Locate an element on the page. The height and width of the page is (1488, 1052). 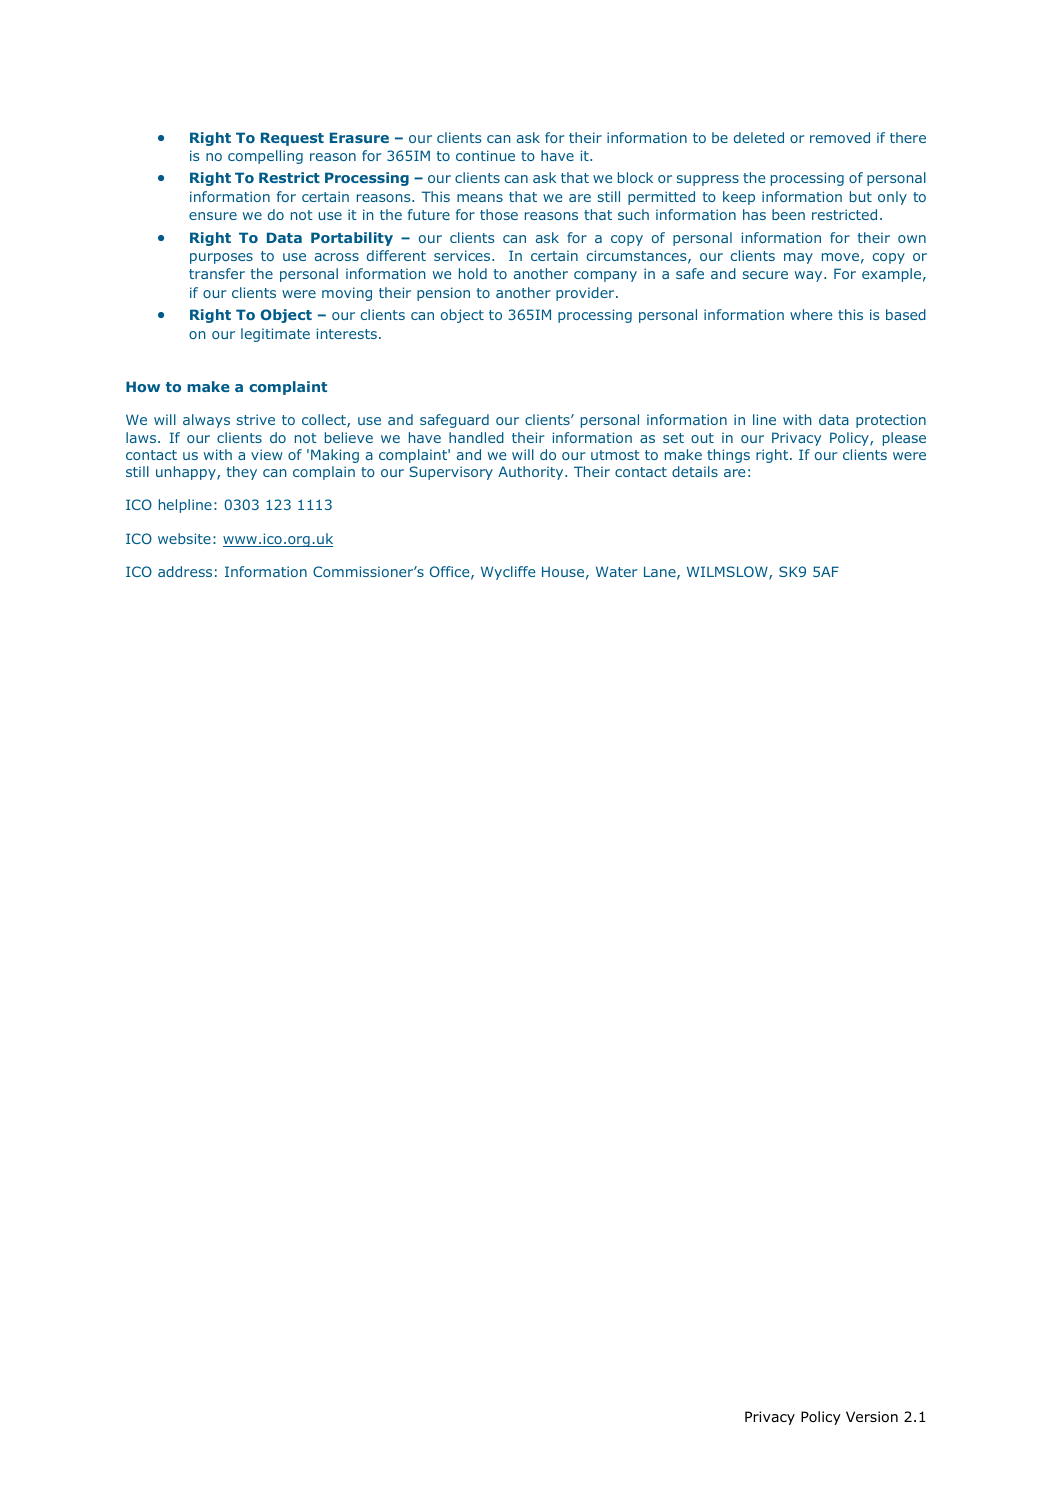
Water is located at coordinates (616, 571).
